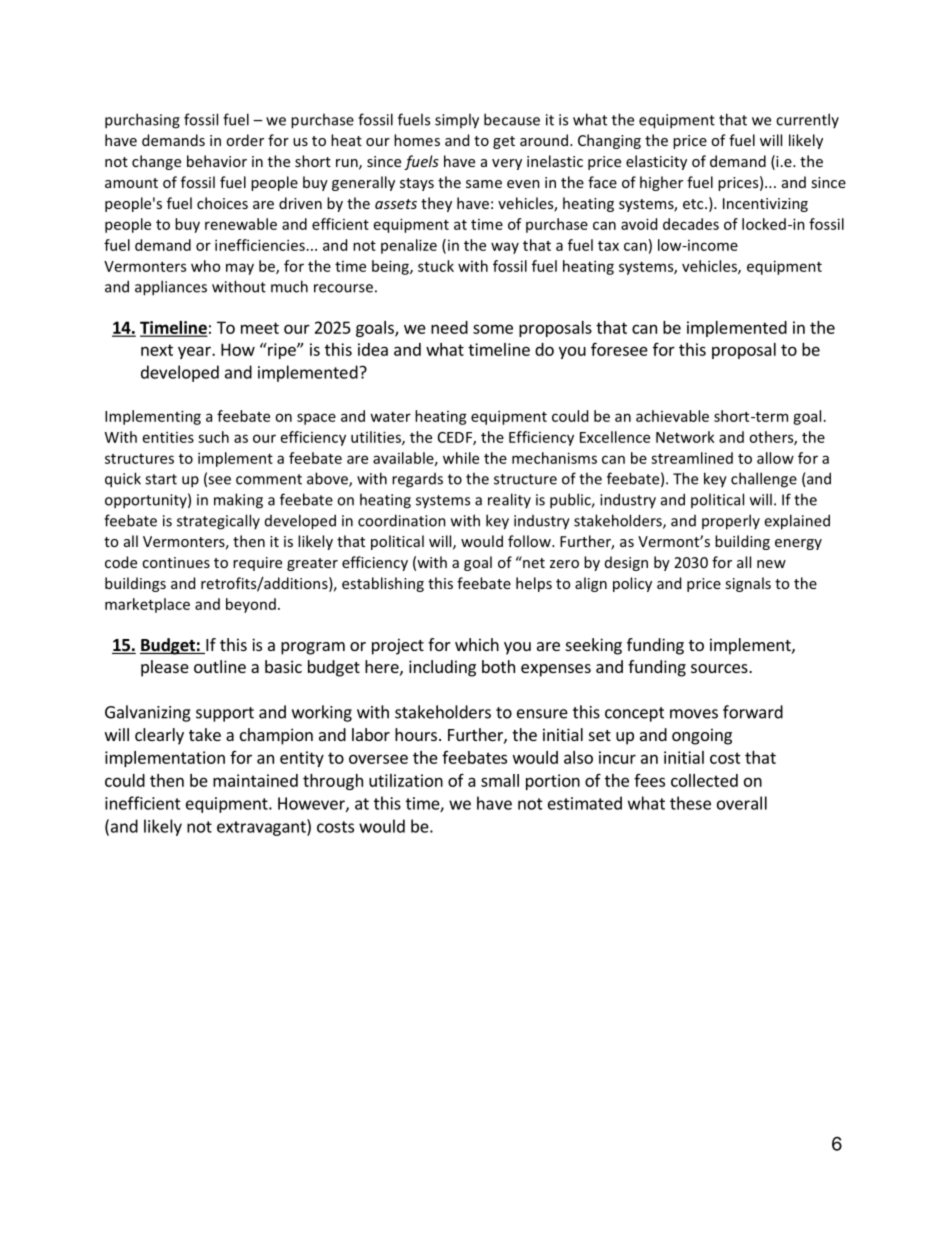  What do you see at coordinates (656, 162) in the page?
I see `elasticity` at bounding box center [656, 162].
